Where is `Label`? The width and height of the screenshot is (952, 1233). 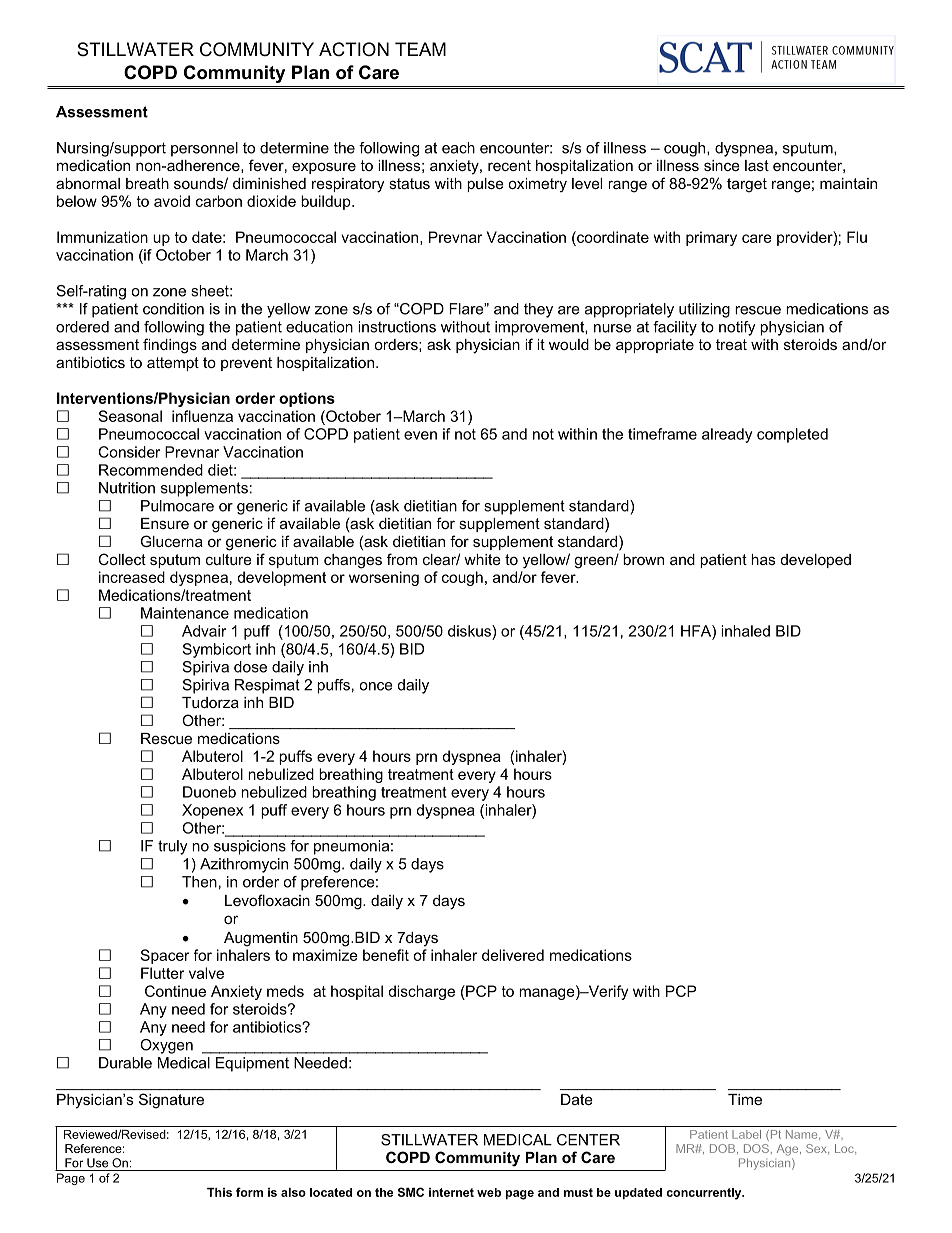 Label is located at coordinates (746, 1134).
